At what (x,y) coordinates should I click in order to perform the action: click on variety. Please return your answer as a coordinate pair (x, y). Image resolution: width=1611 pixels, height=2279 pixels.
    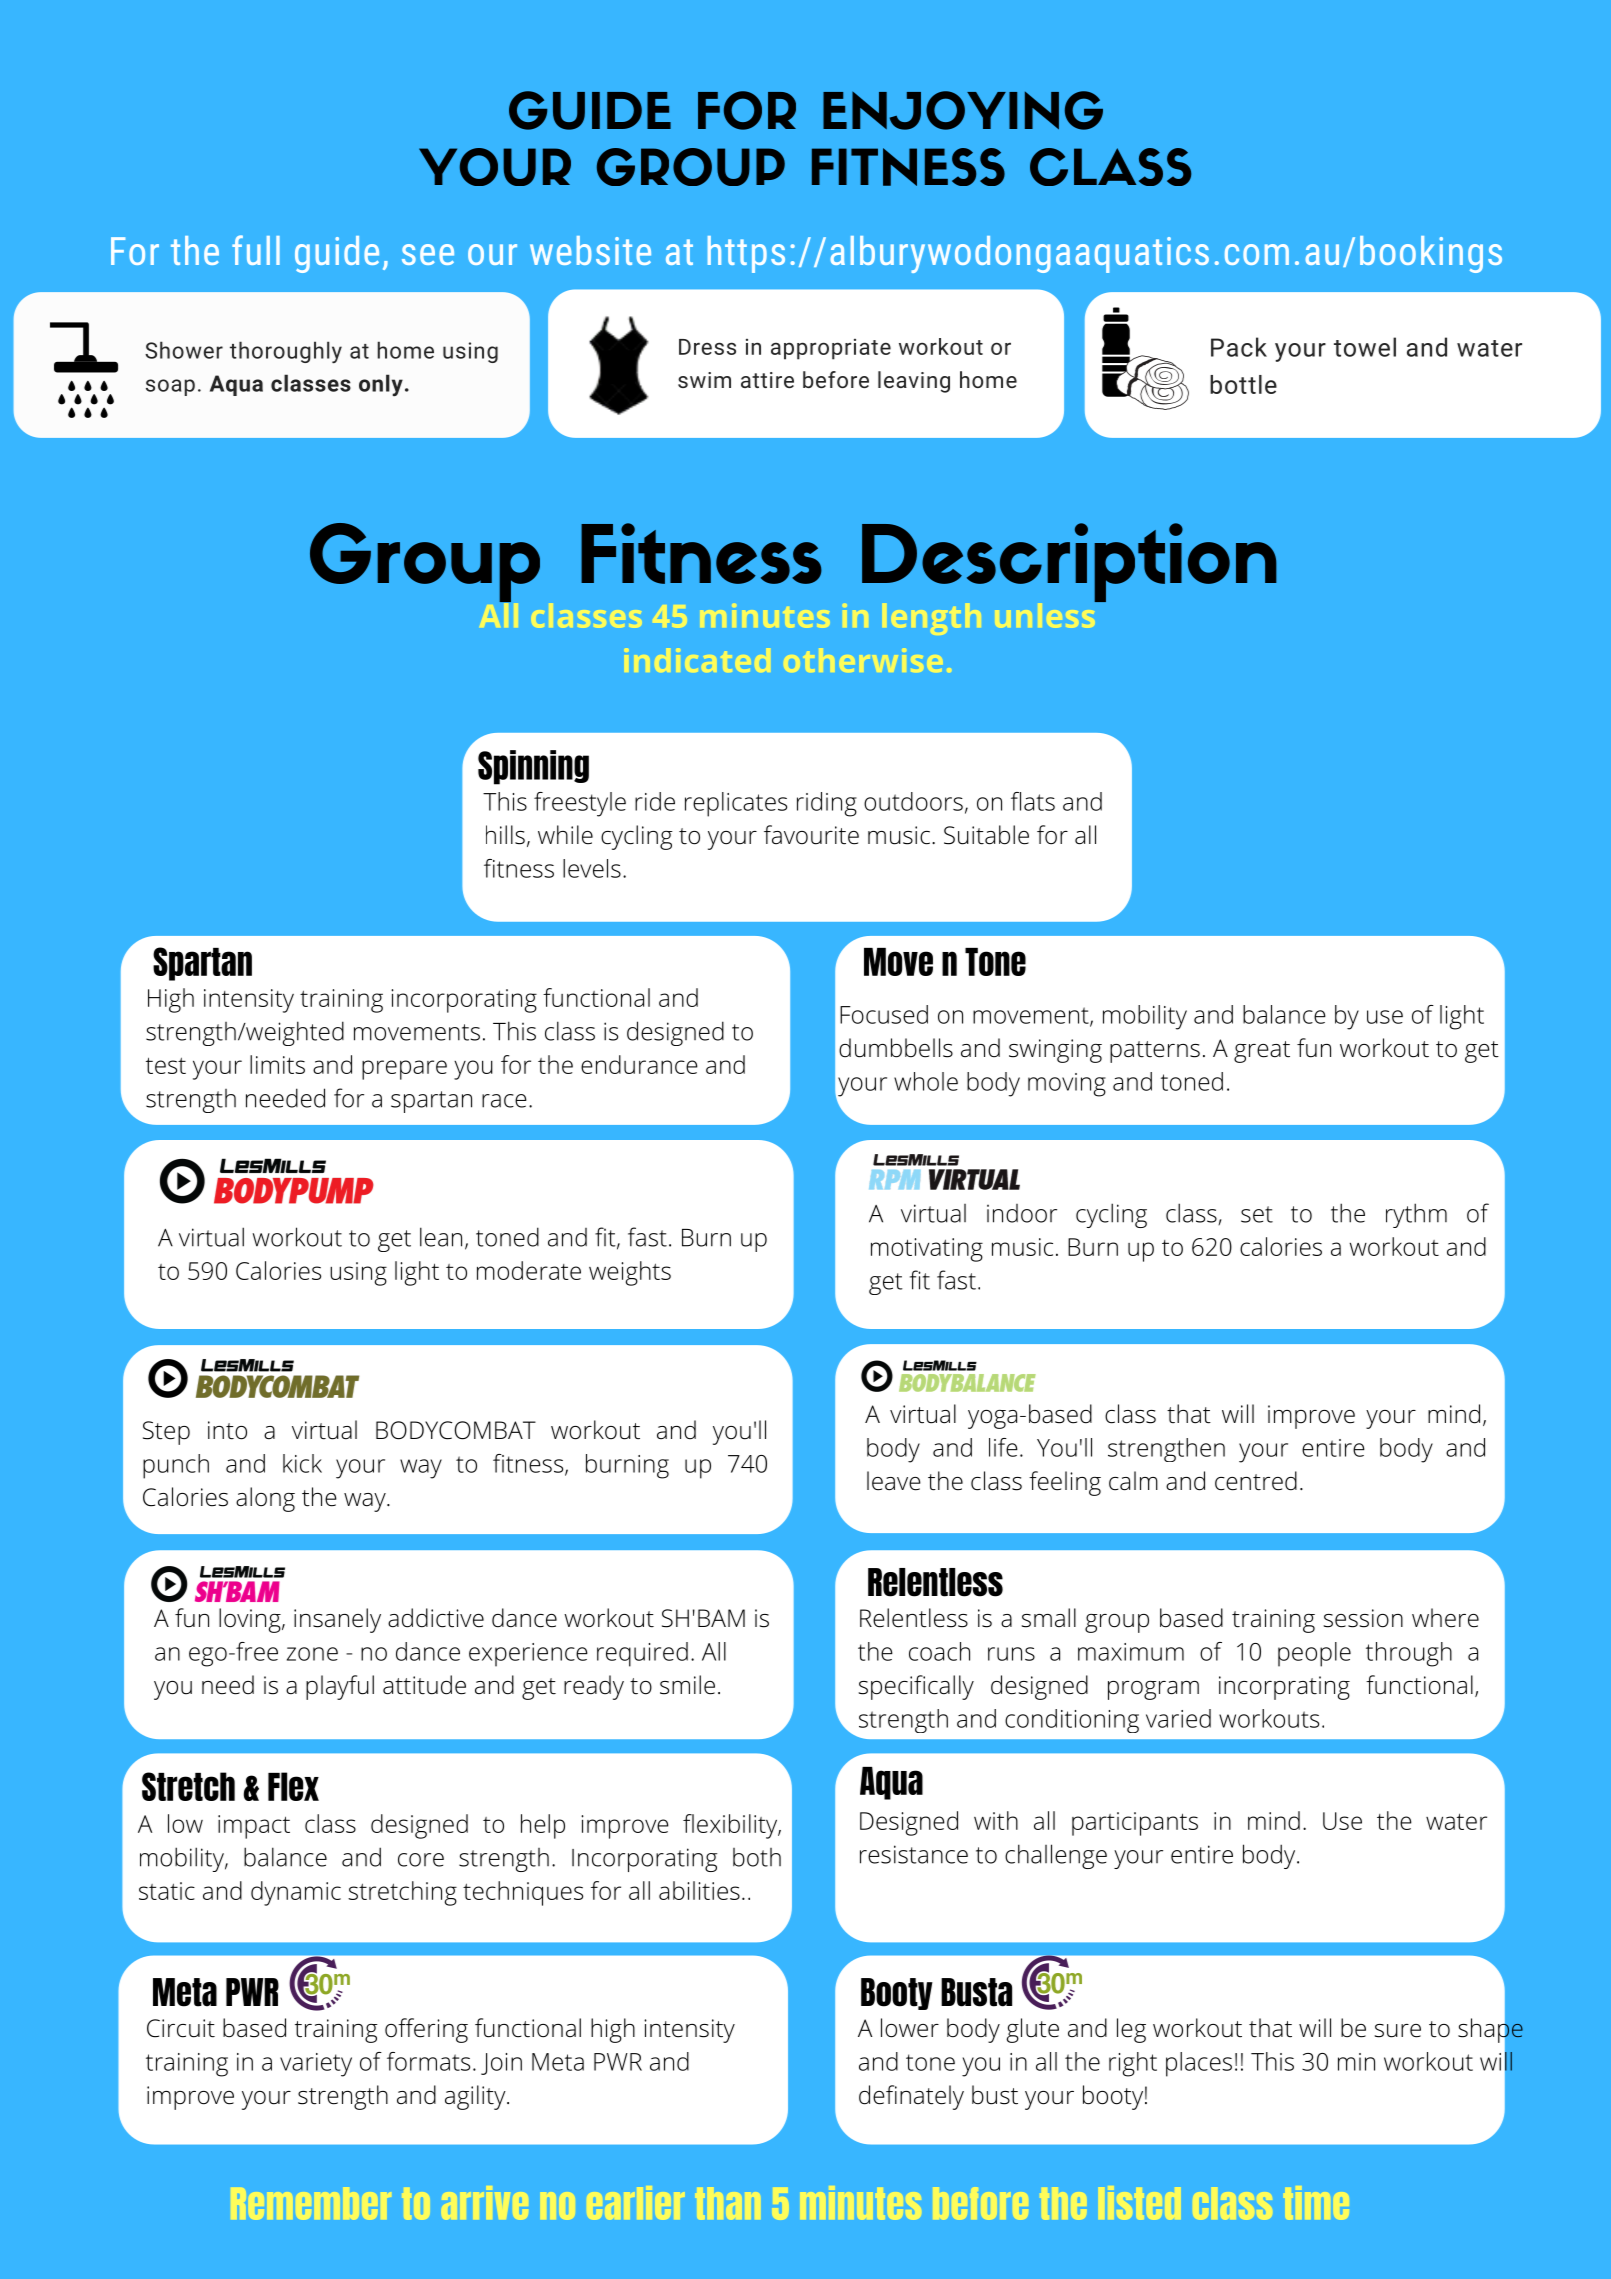
    Looking at the image, I should click on (316, 2065).
